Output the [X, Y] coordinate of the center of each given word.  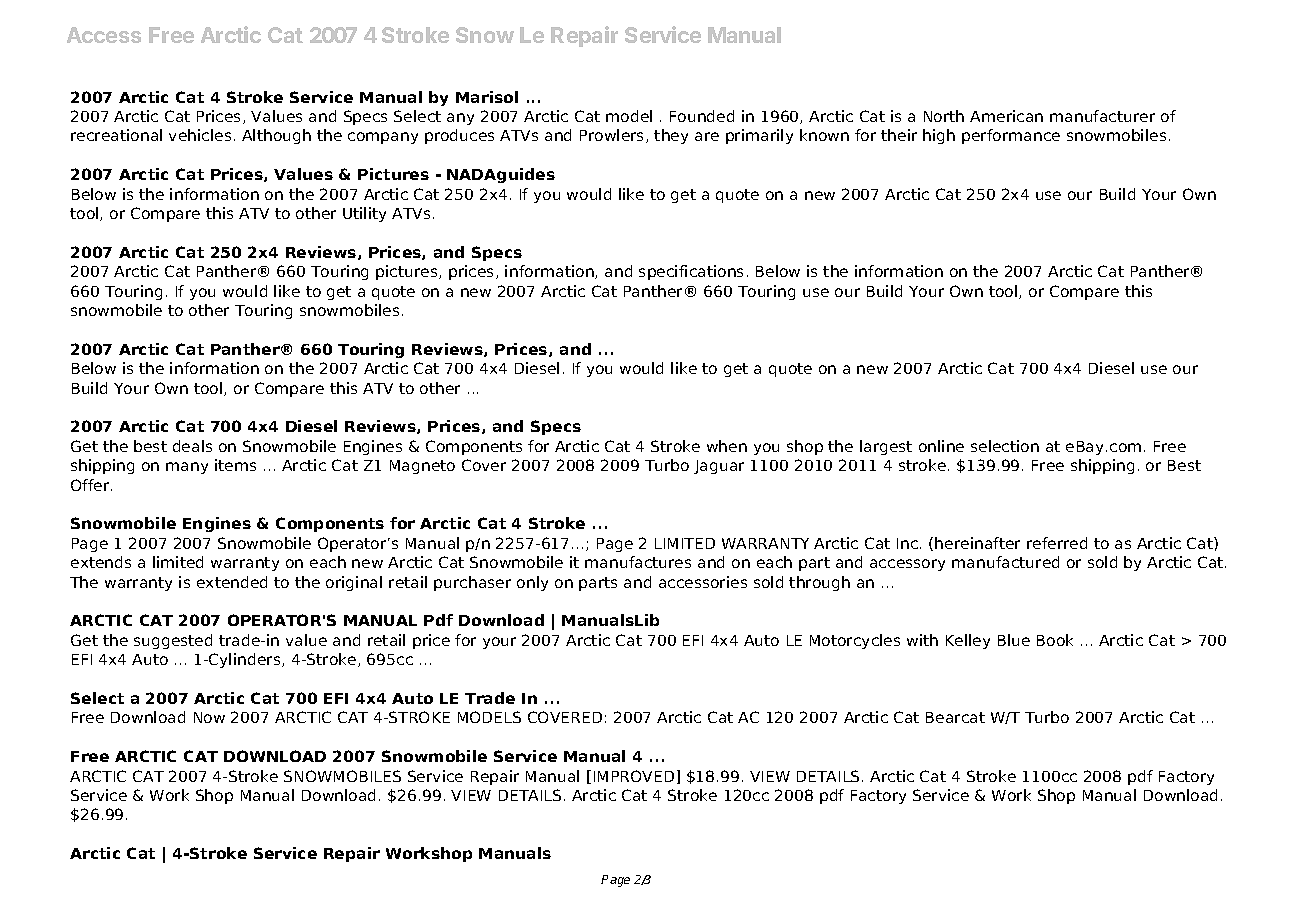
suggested [173, 641]
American [1006, 116]
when [727, 446]
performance [1011, 136]
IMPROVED [634, 776]
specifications [691, 272]
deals [192, 446]
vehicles [200, 135]
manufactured [1005, 562]
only [532, 583]
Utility [364, 214]
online [941, 446]
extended [232, 582]
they [671, 136]
